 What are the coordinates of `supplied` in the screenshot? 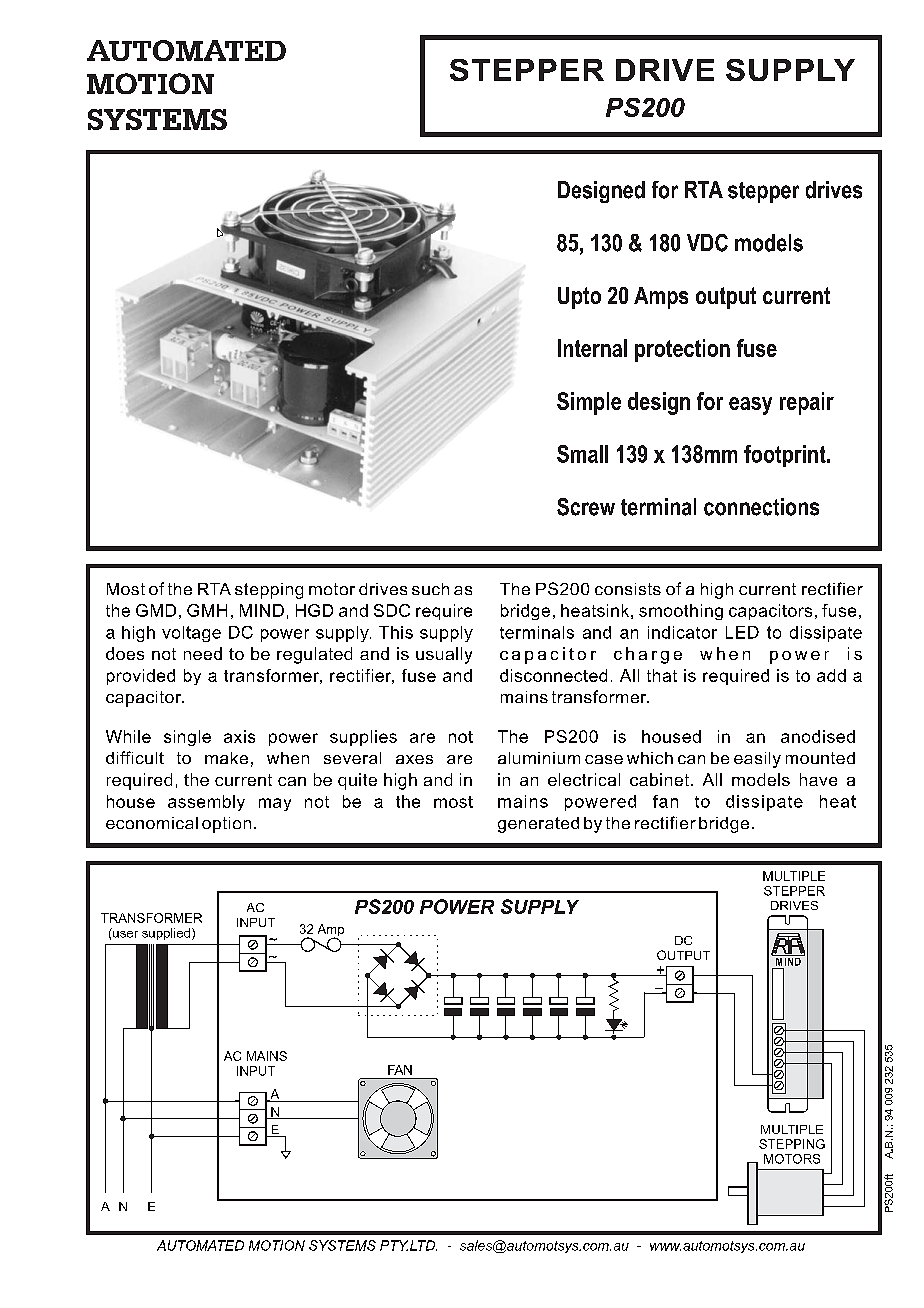 It's located at (166, 934).
